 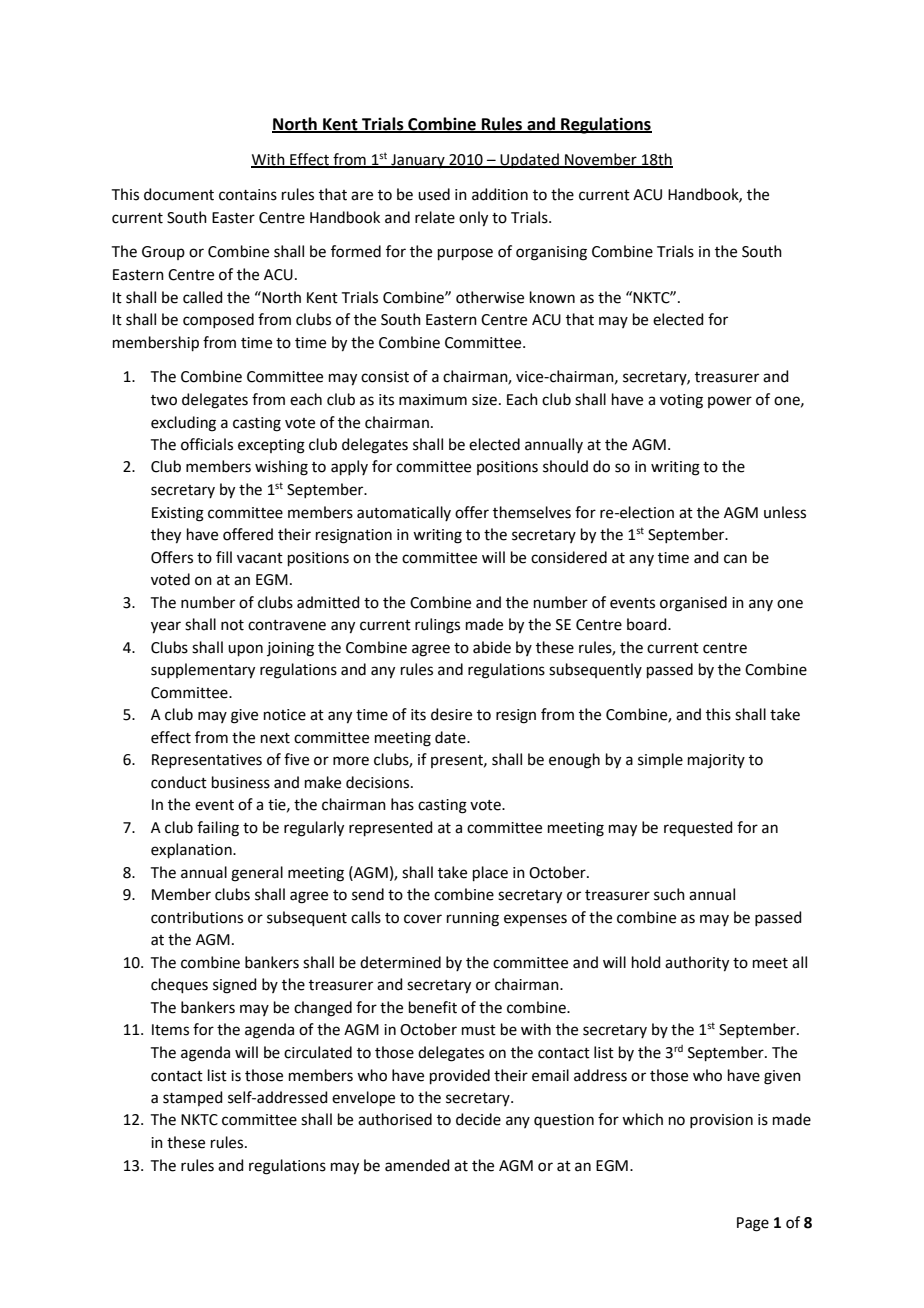 What do you see at coordinates (716, 761) in the screenshot?
I see `majority` at bounding box center [716, 761].
